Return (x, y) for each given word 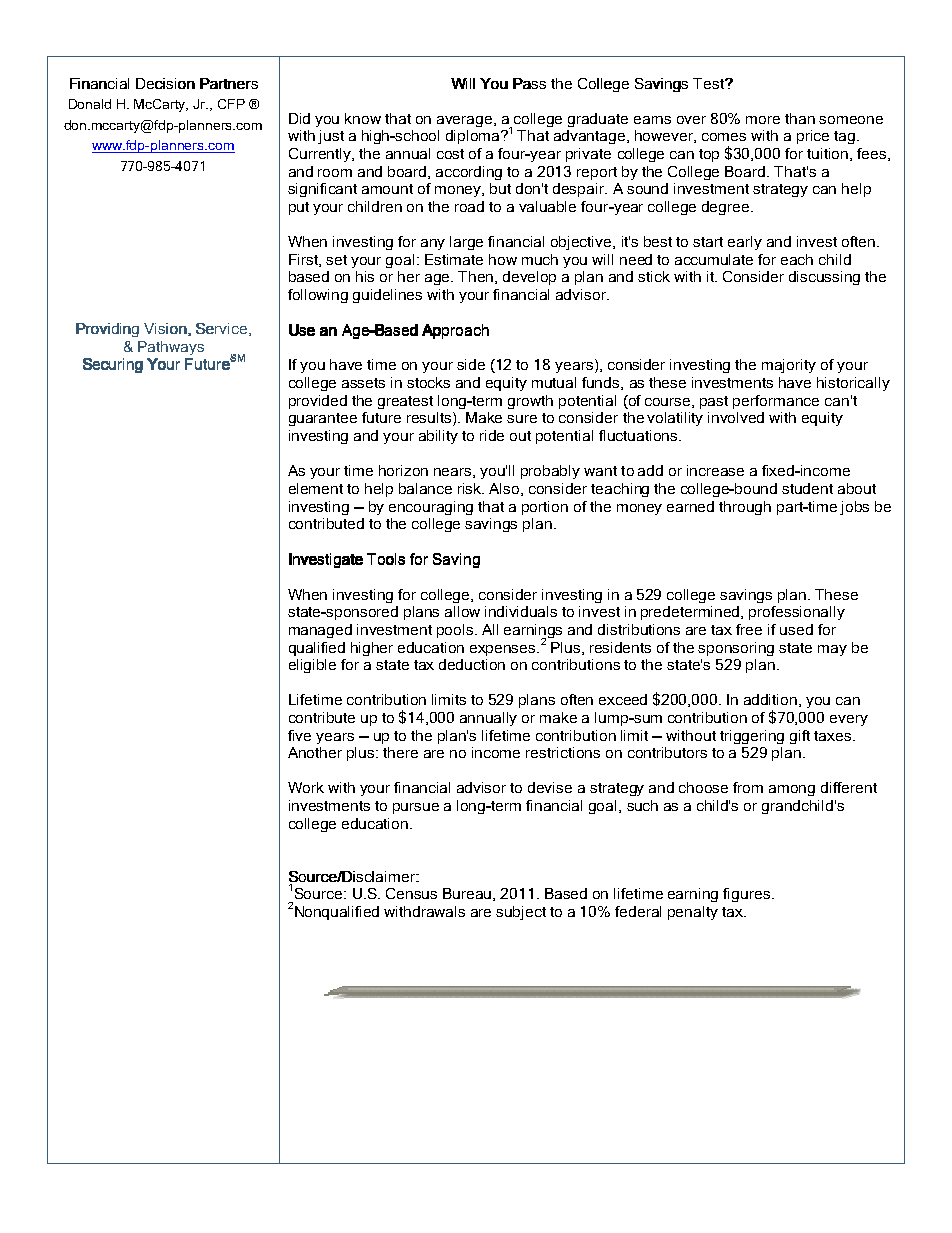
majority (789, 366)
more (763, 120)
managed (320, 631)
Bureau (468, 894)
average (466, 121)
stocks (428, 382)
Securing (113, 365)
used (796, 629)
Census (411, 893)
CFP (231, 104)
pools (456, 631)
